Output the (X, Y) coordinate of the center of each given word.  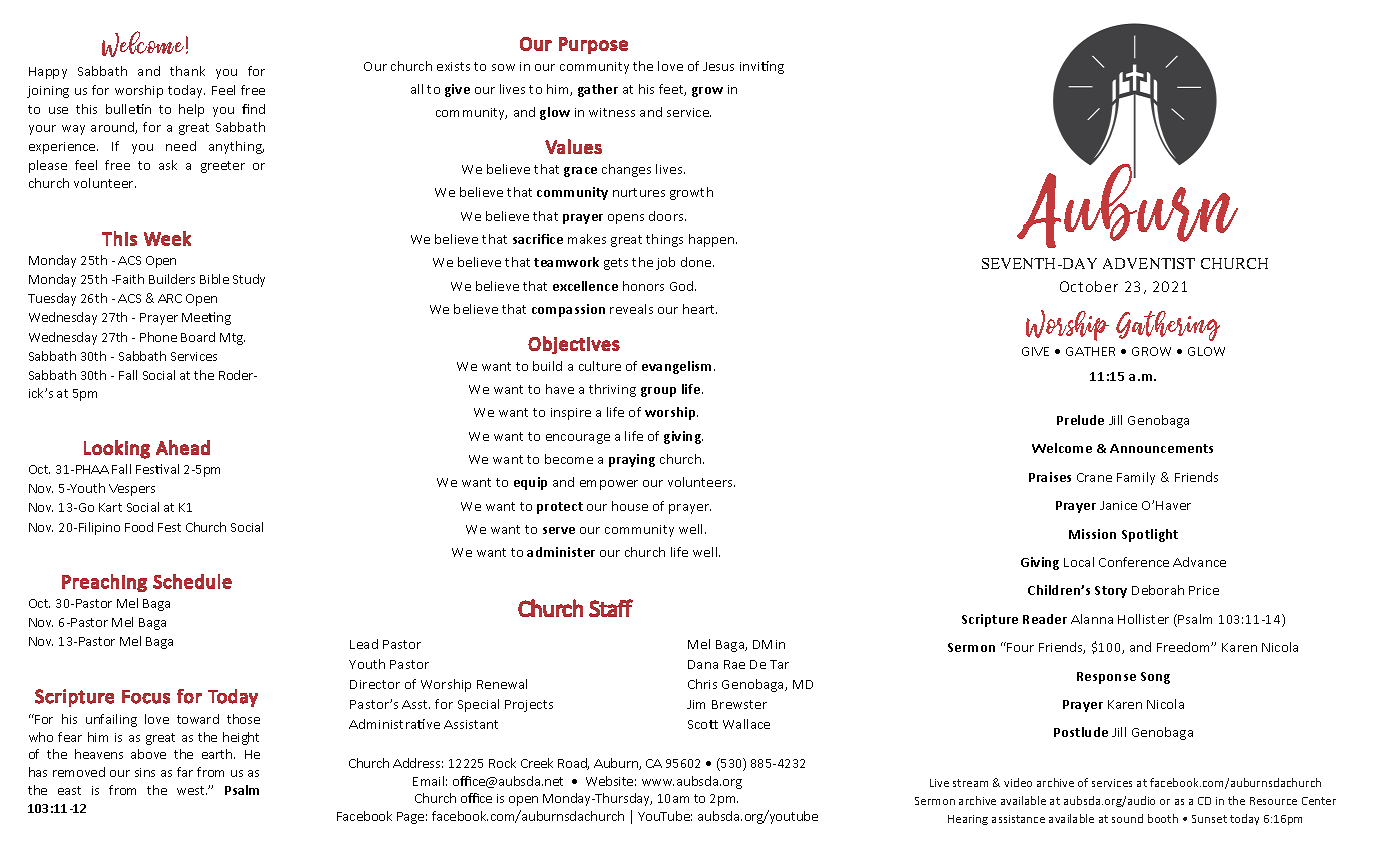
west (192, 790)
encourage (578, 439)
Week (167, 238)
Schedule (192, 581)
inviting (762, 67)
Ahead (183, 447)
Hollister (1143, 619)
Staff (611, 608)
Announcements (1161, 448)
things (664, 240)
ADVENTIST (1149, 263)
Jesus (718, 66)
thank (187, 71)
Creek (537, 763)
